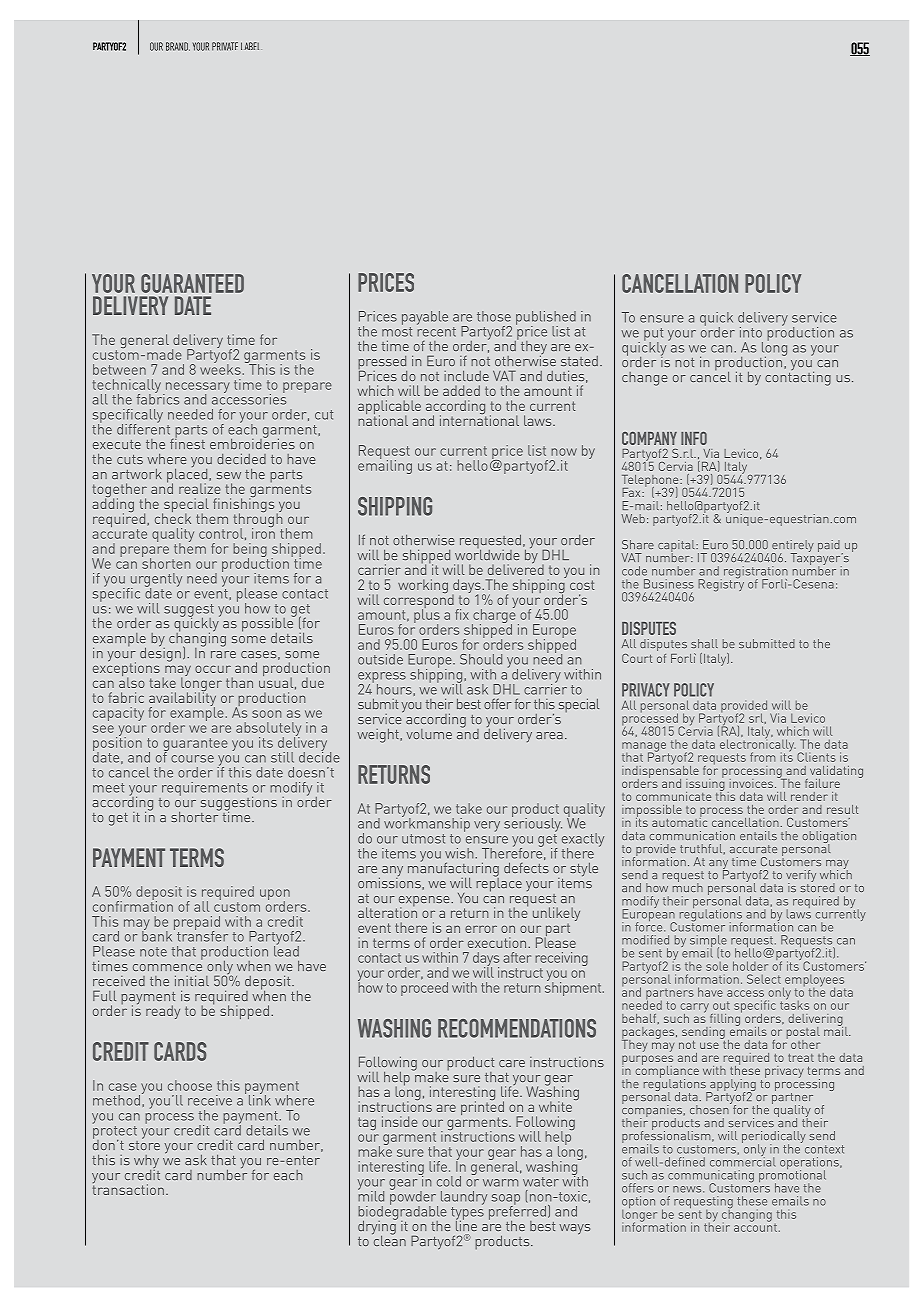 The width and height of the screenshot is (924, 1308). What do you see at coordinates (751, 332) in the screenshot?
I see `into` at bounding box center [751, 332].
